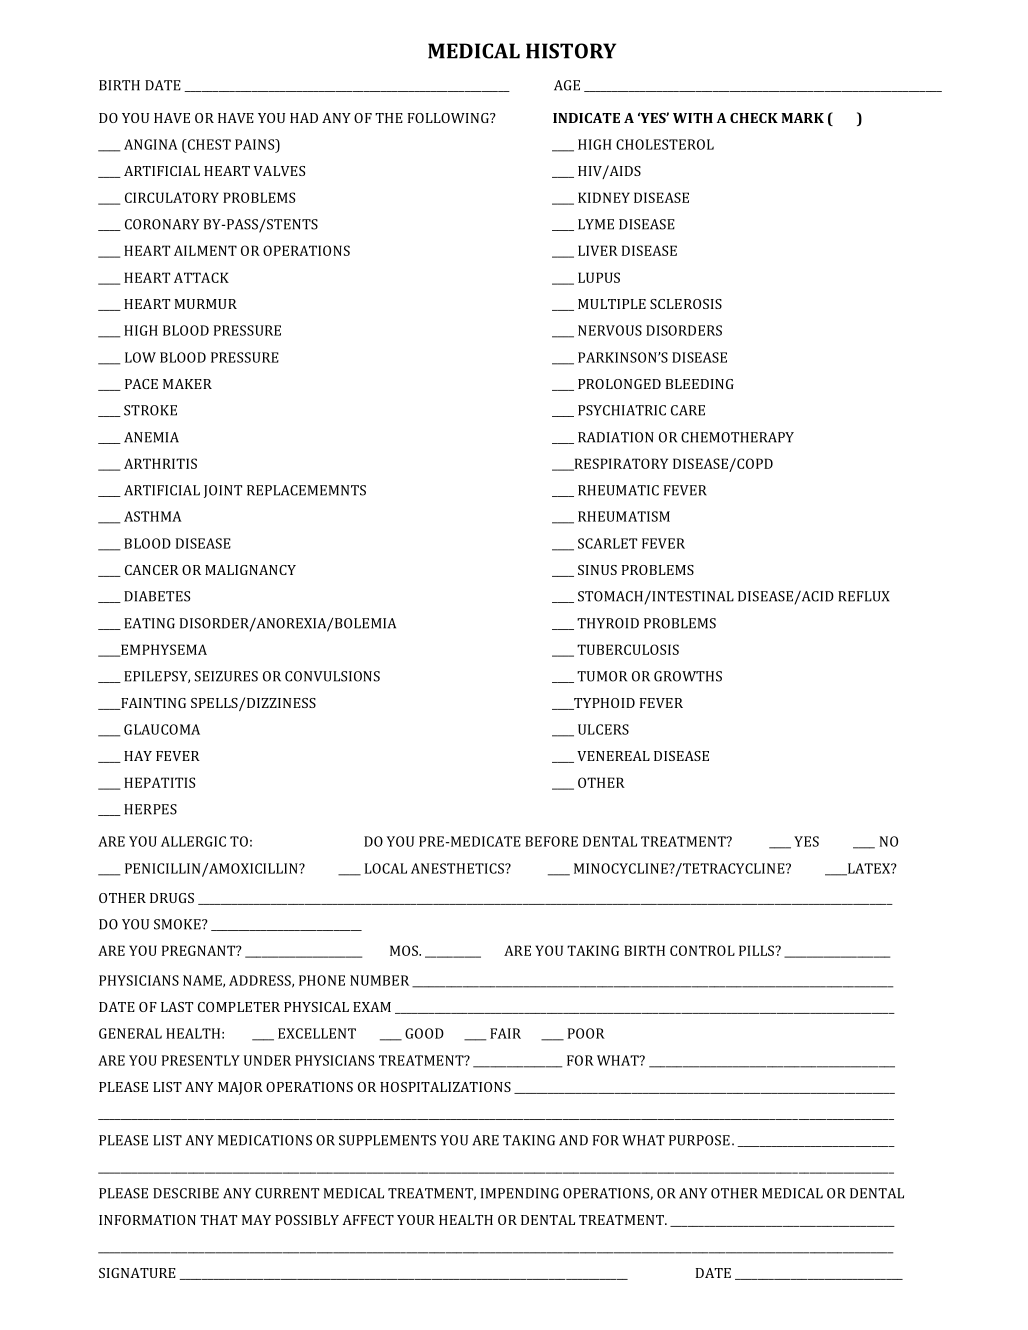 The width and height of the screenshot is (1028, 1330). I want to click on SMOKE, so click(178, 924).
